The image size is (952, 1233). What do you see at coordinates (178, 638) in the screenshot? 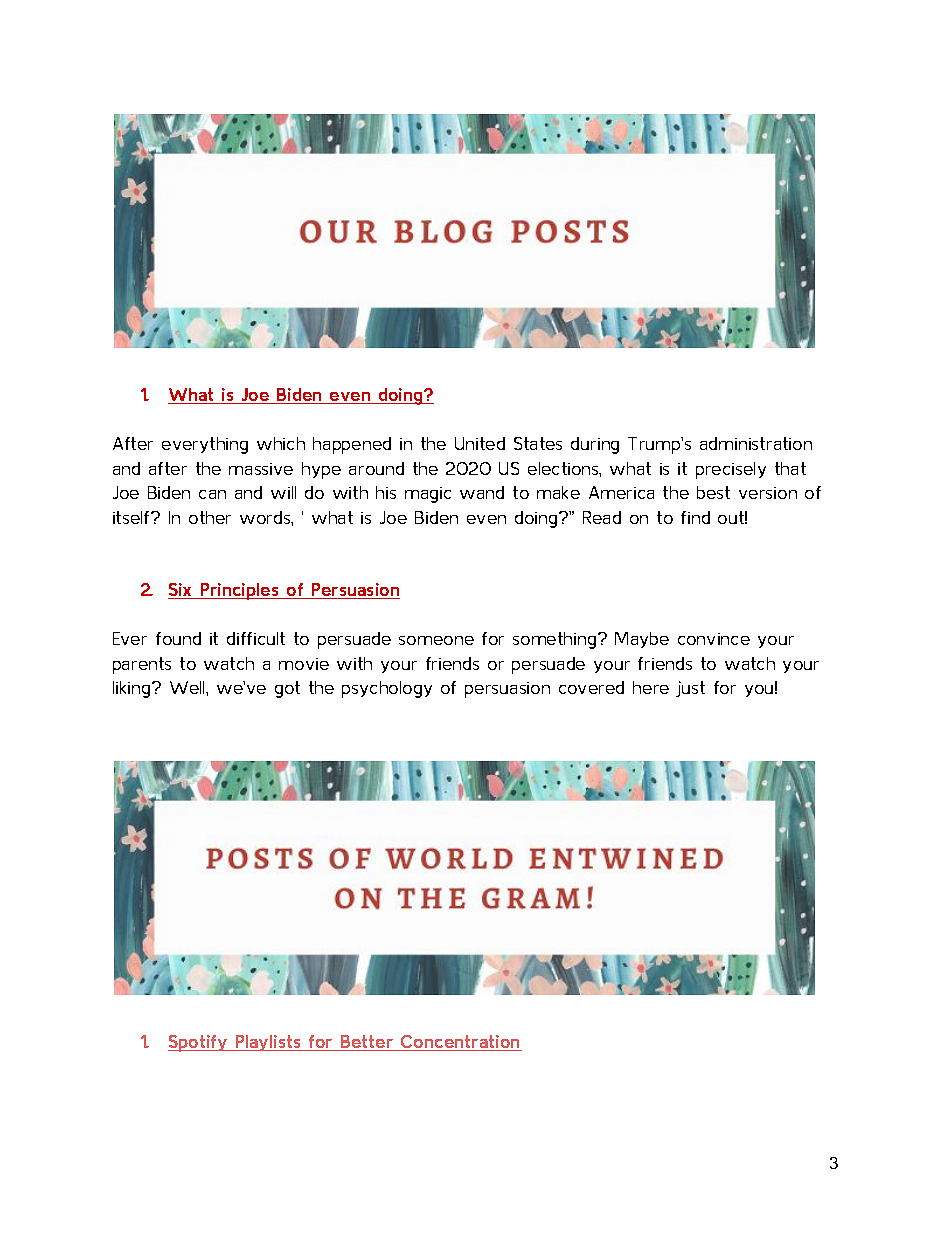
I see `found` at bounding box center [178, 638].
